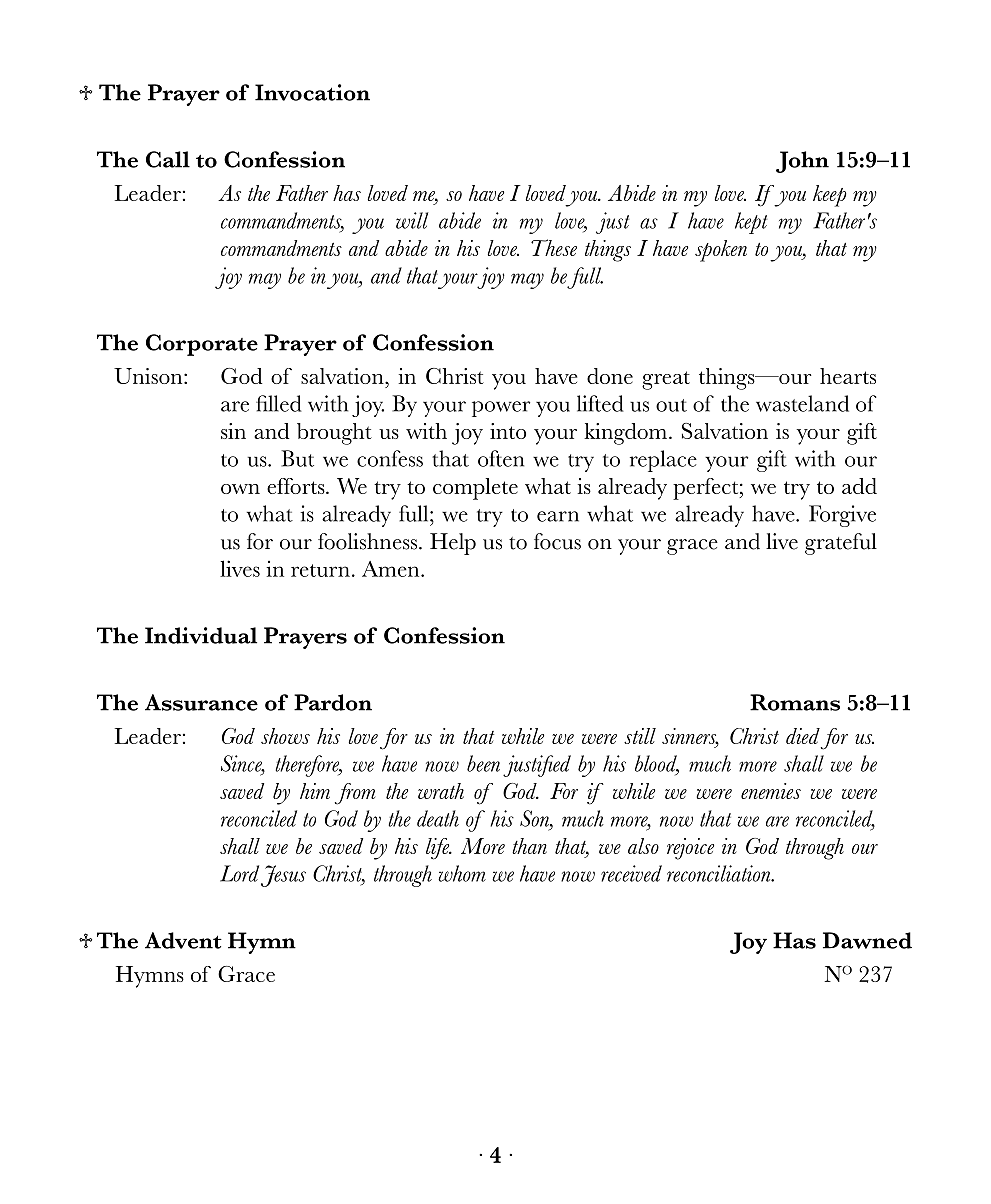 The image size is (991, 1204). Describe the element at coordinates (554, 247) in the page. I see `These` at that location.
